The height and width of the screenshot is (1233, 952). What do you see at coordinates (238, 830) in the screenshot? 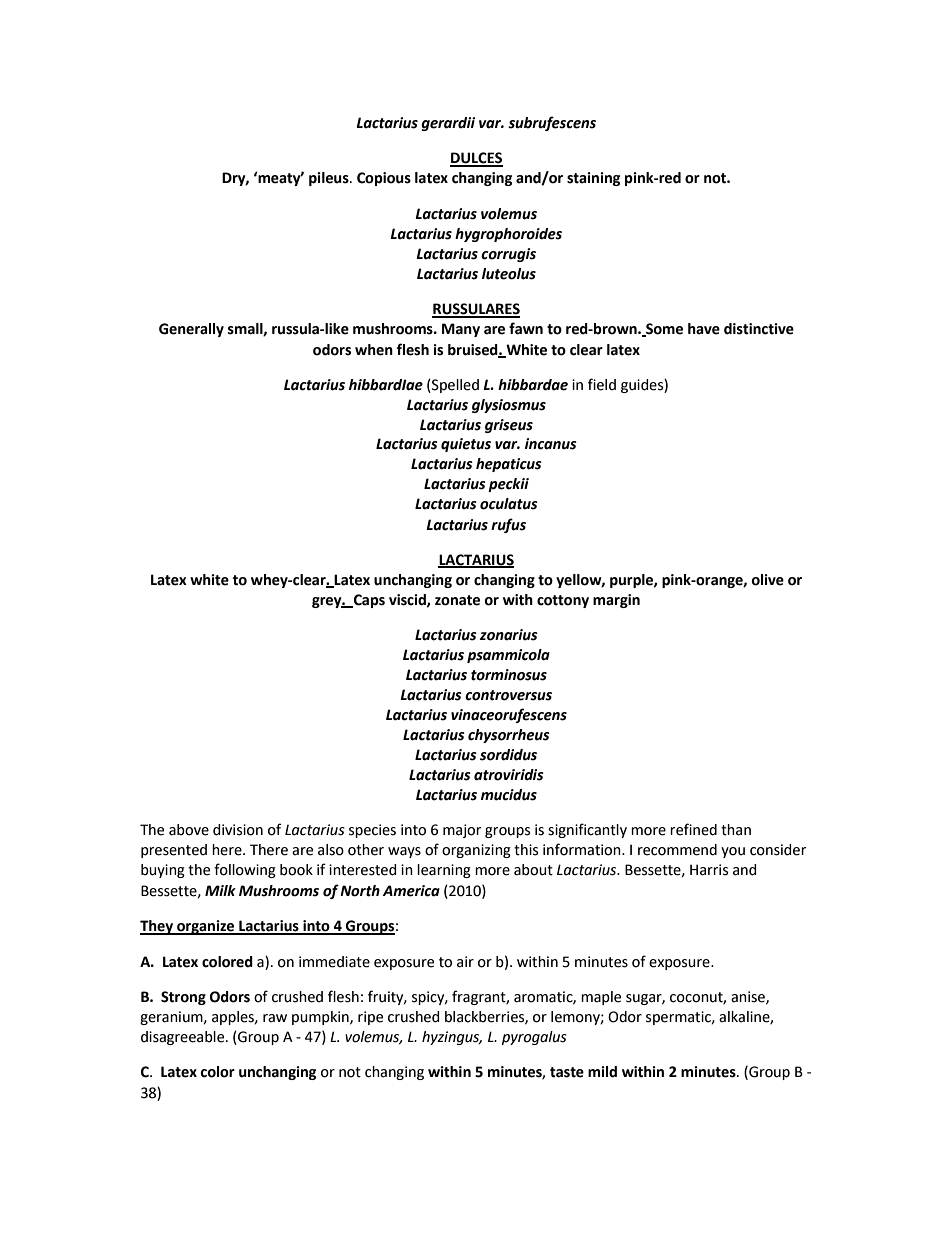
I see `division` at bounding box center [238, 830].
